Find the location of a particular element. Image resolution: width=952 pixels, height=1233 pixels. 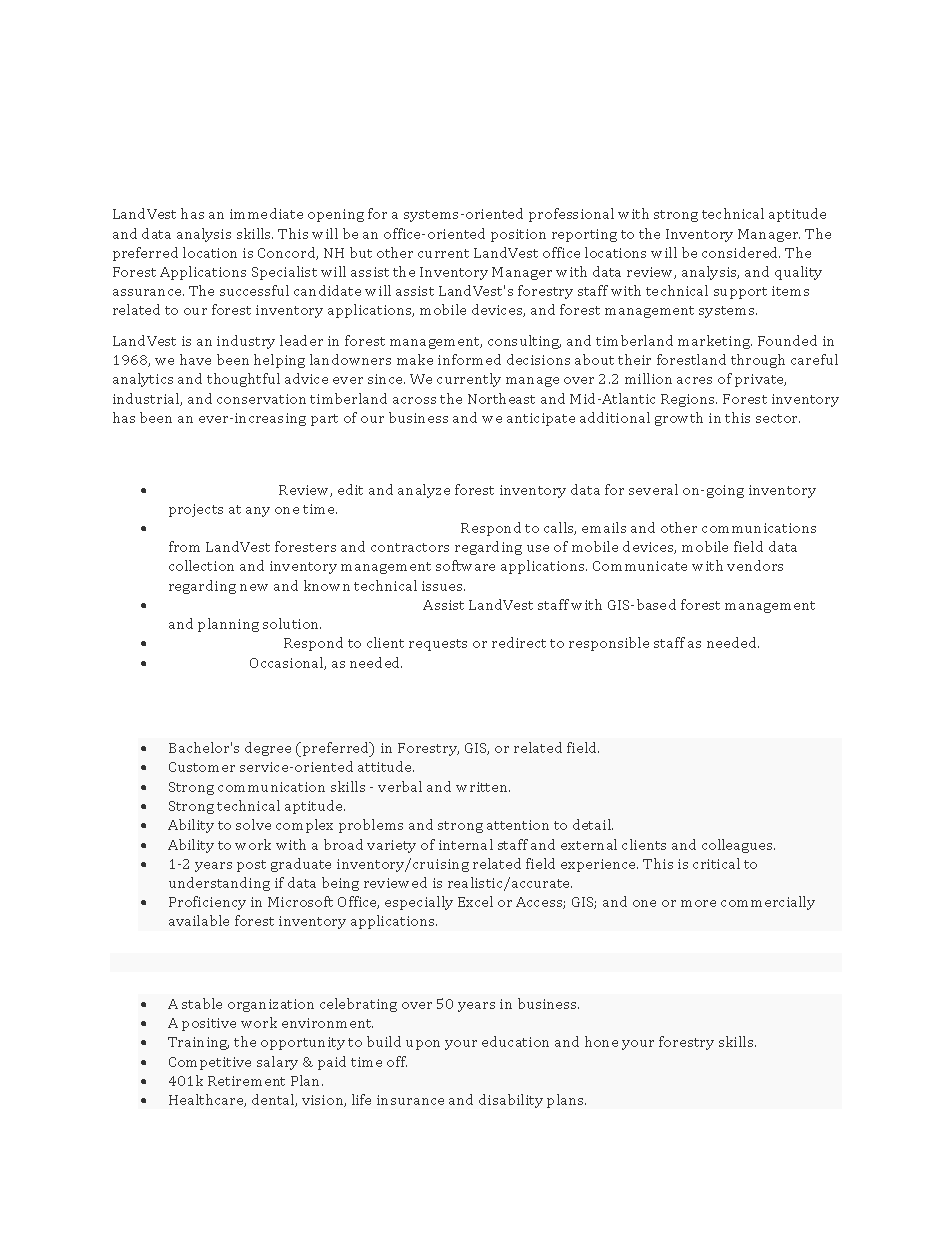

requests is located at coordinates (438, 645).
